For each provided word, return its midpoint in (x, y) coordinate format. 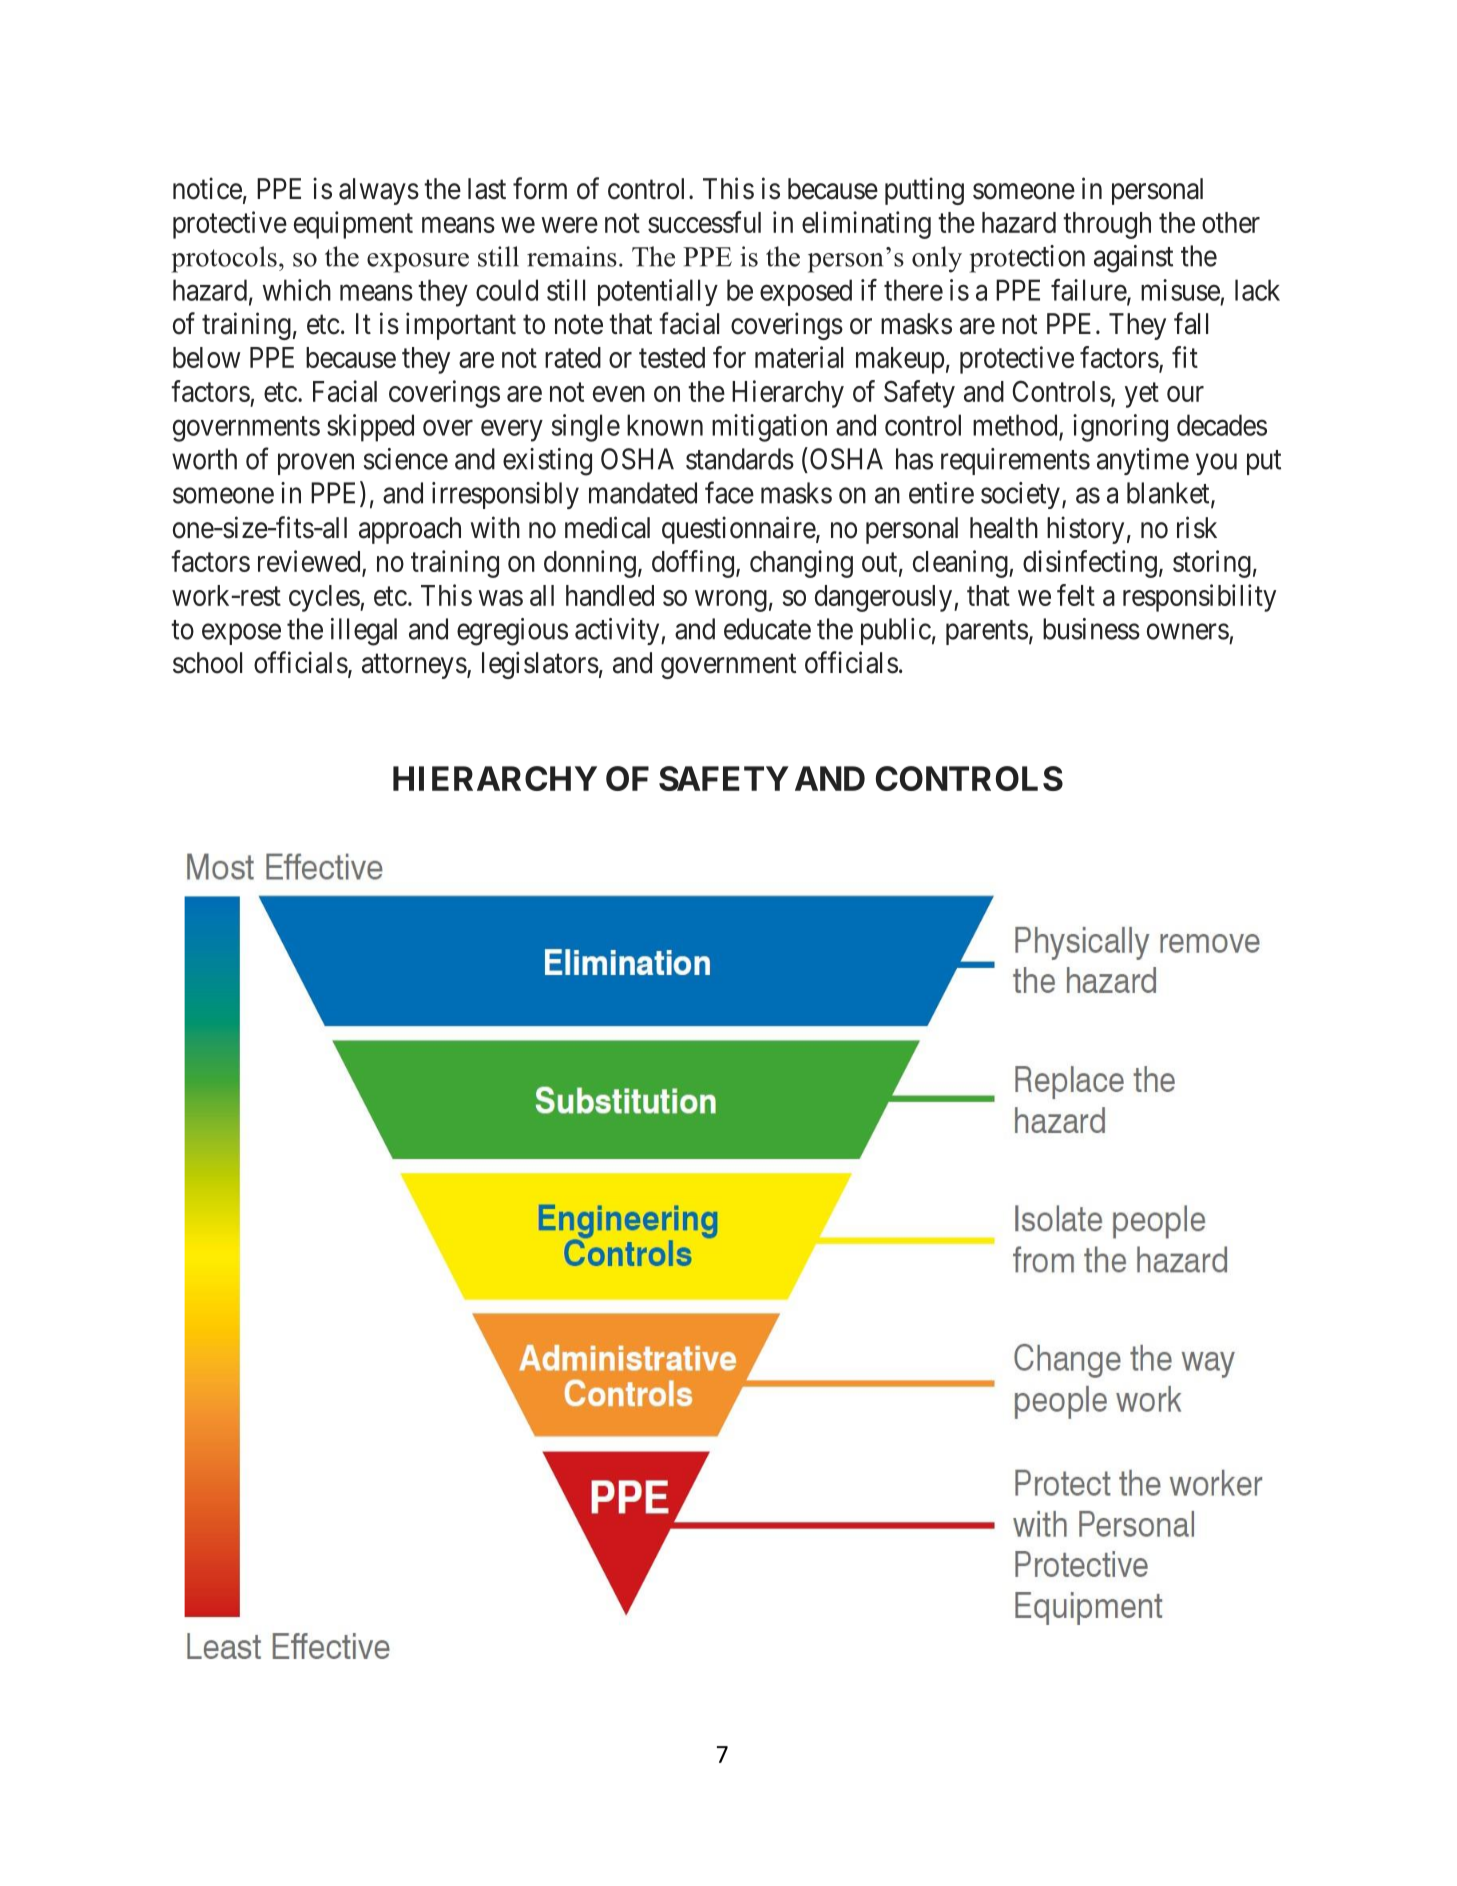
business (1091, 629)
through (1107, 225)
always (379, 191)
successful (704, 222)
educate (767, 629)
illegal (364, 632)
